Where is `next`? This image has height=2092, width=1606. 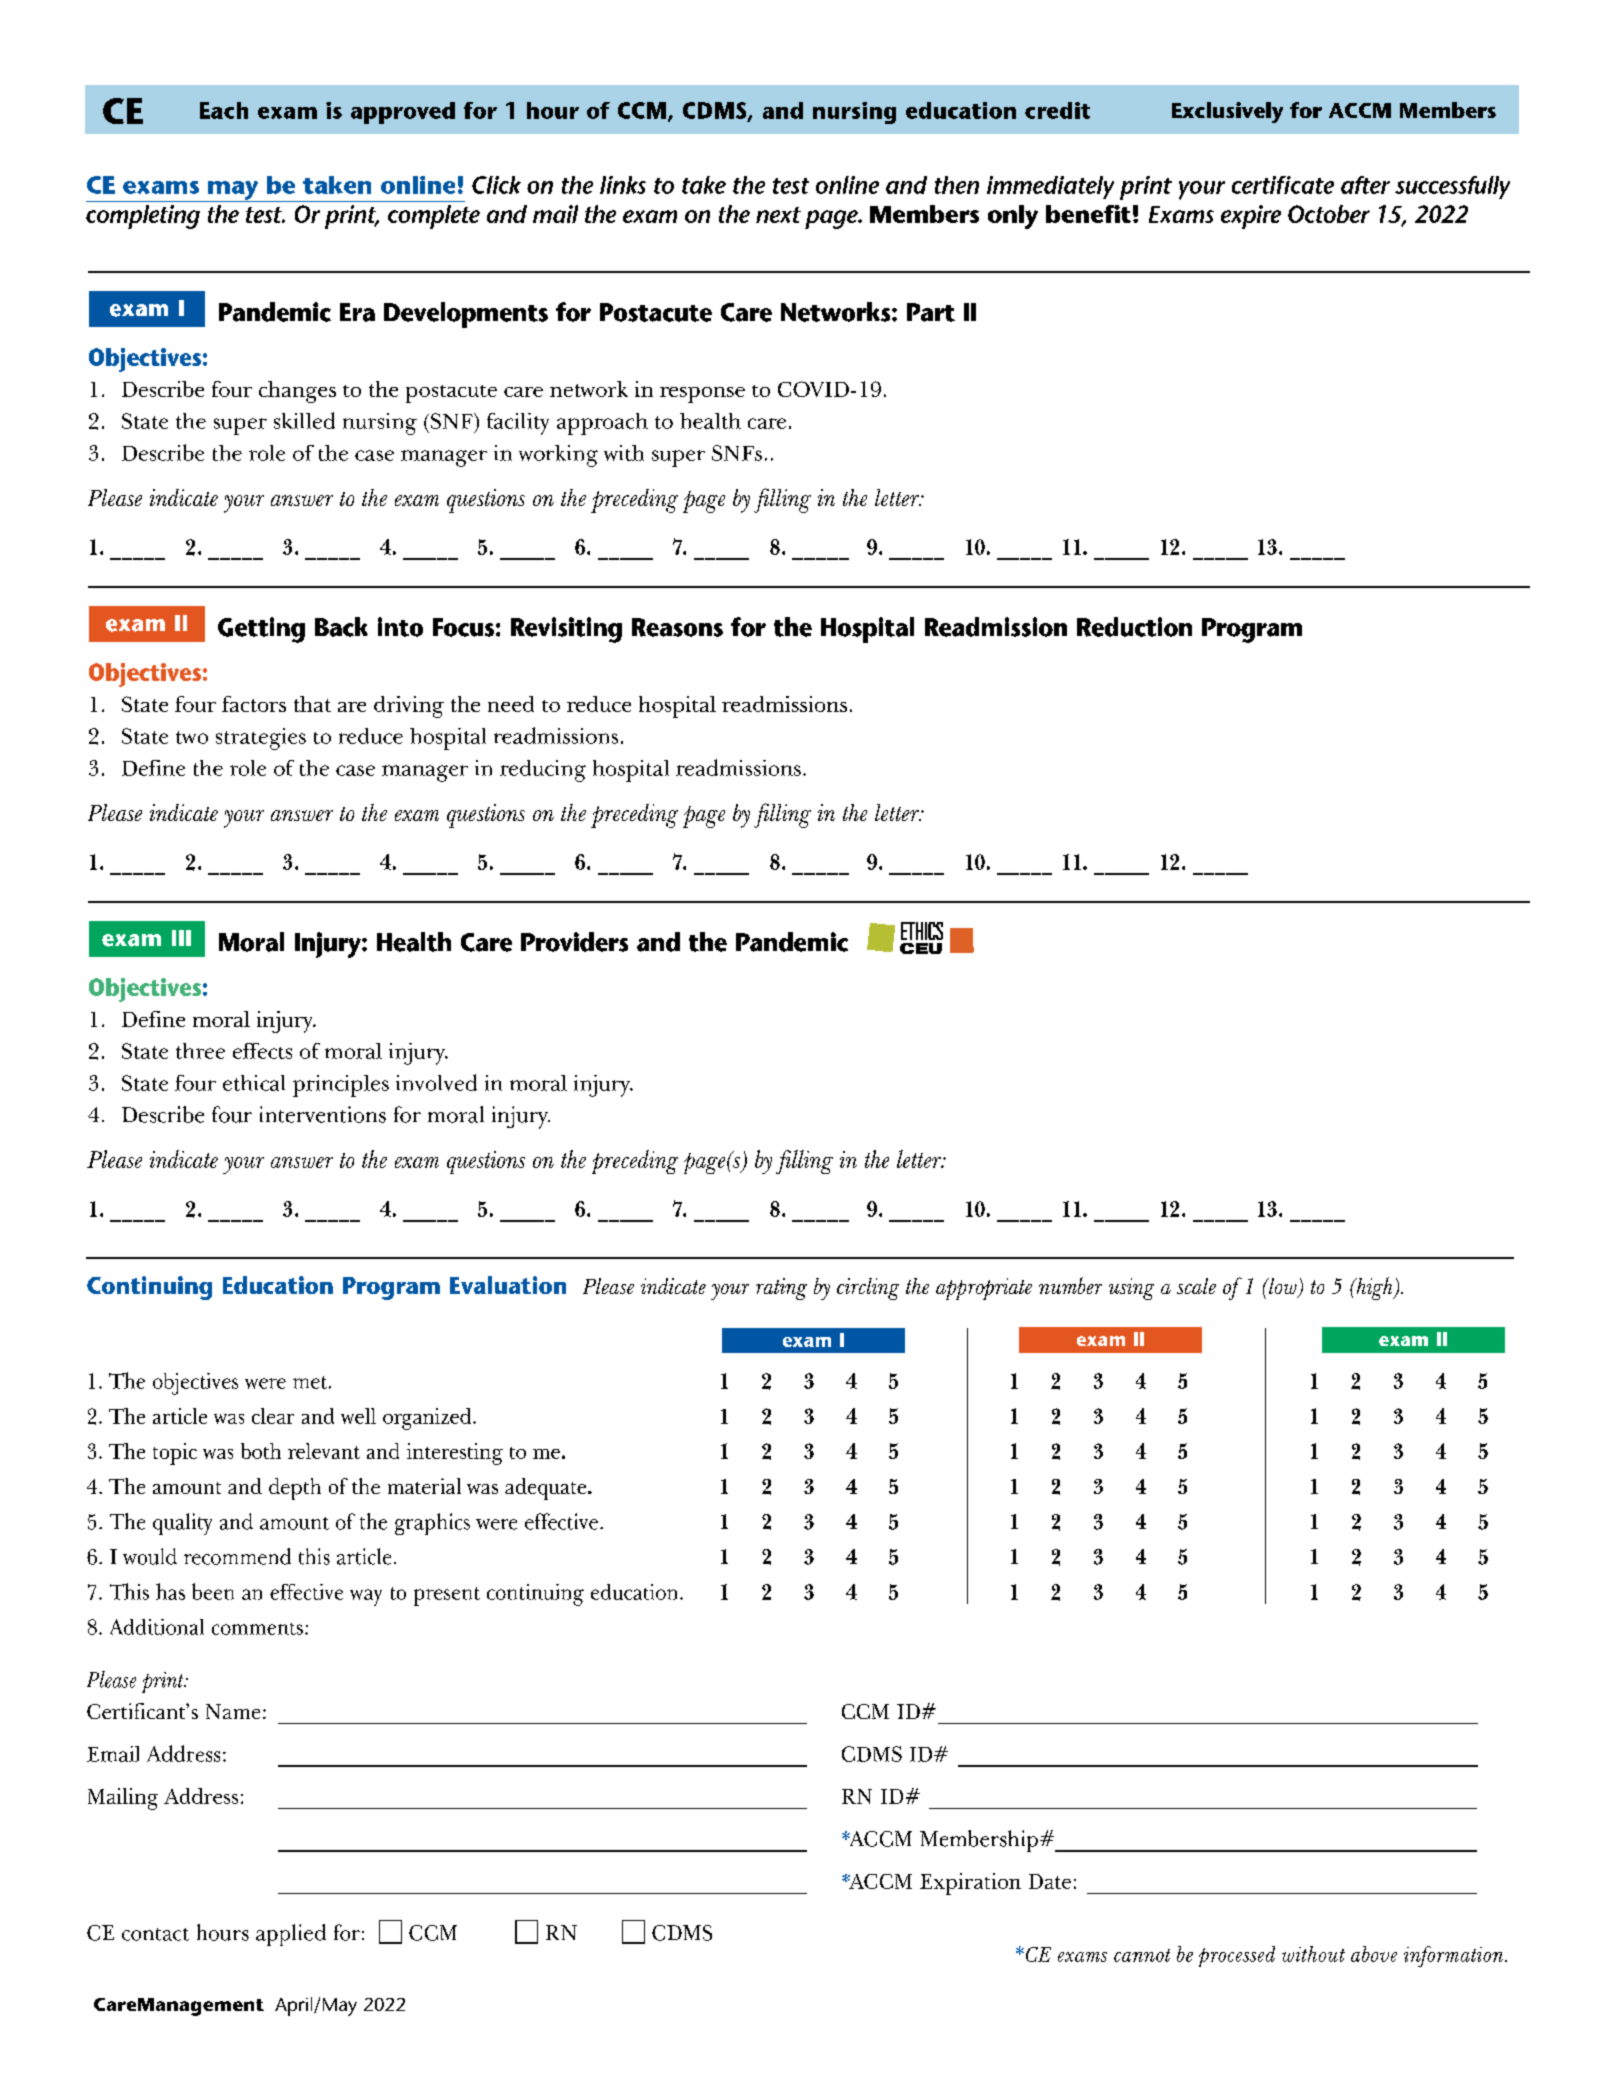
next is located at coordinates (778, 215).
